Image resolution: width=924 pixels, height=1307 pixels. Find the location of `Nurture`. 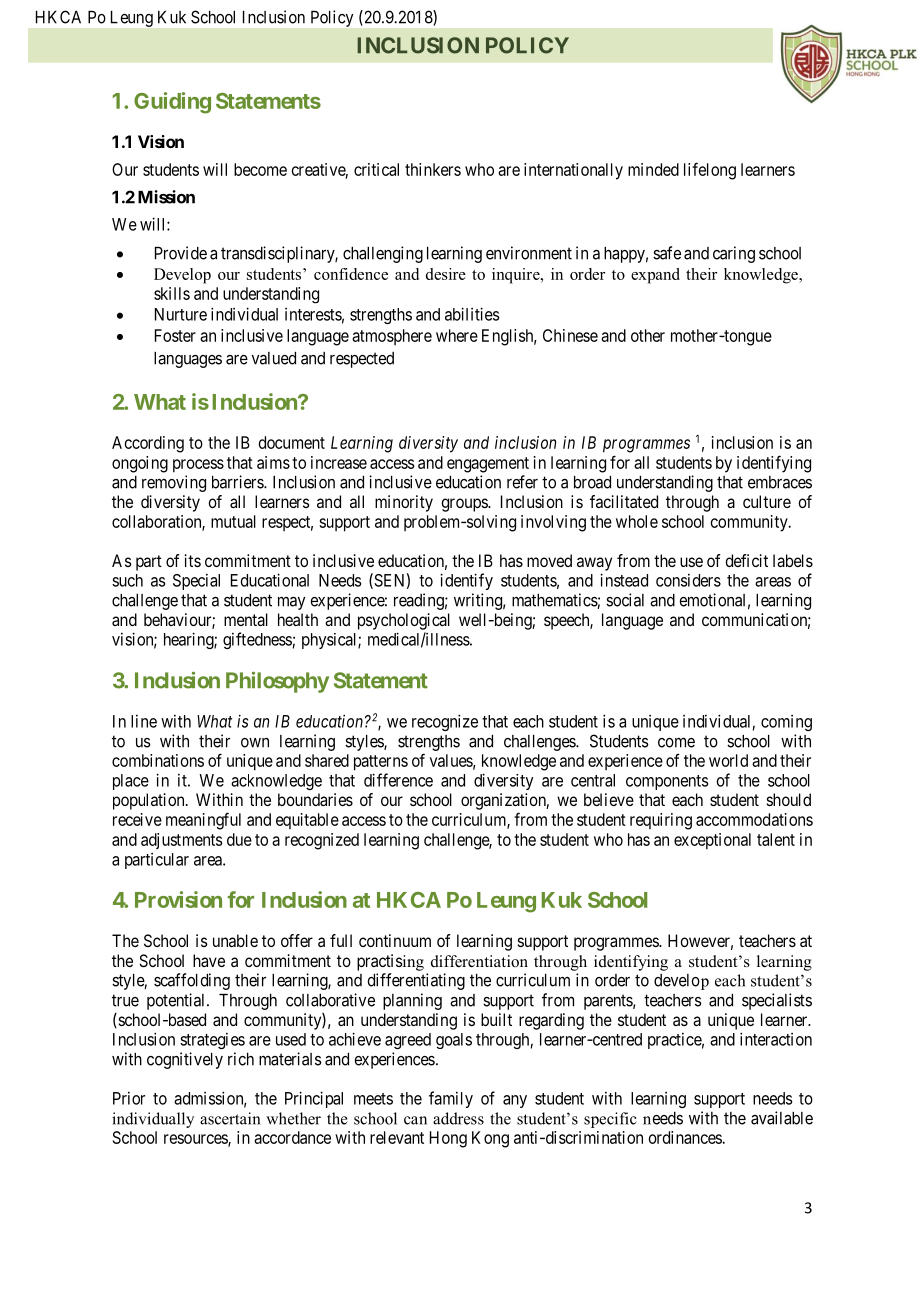

Nurture is located at coordinates (181, 314).
